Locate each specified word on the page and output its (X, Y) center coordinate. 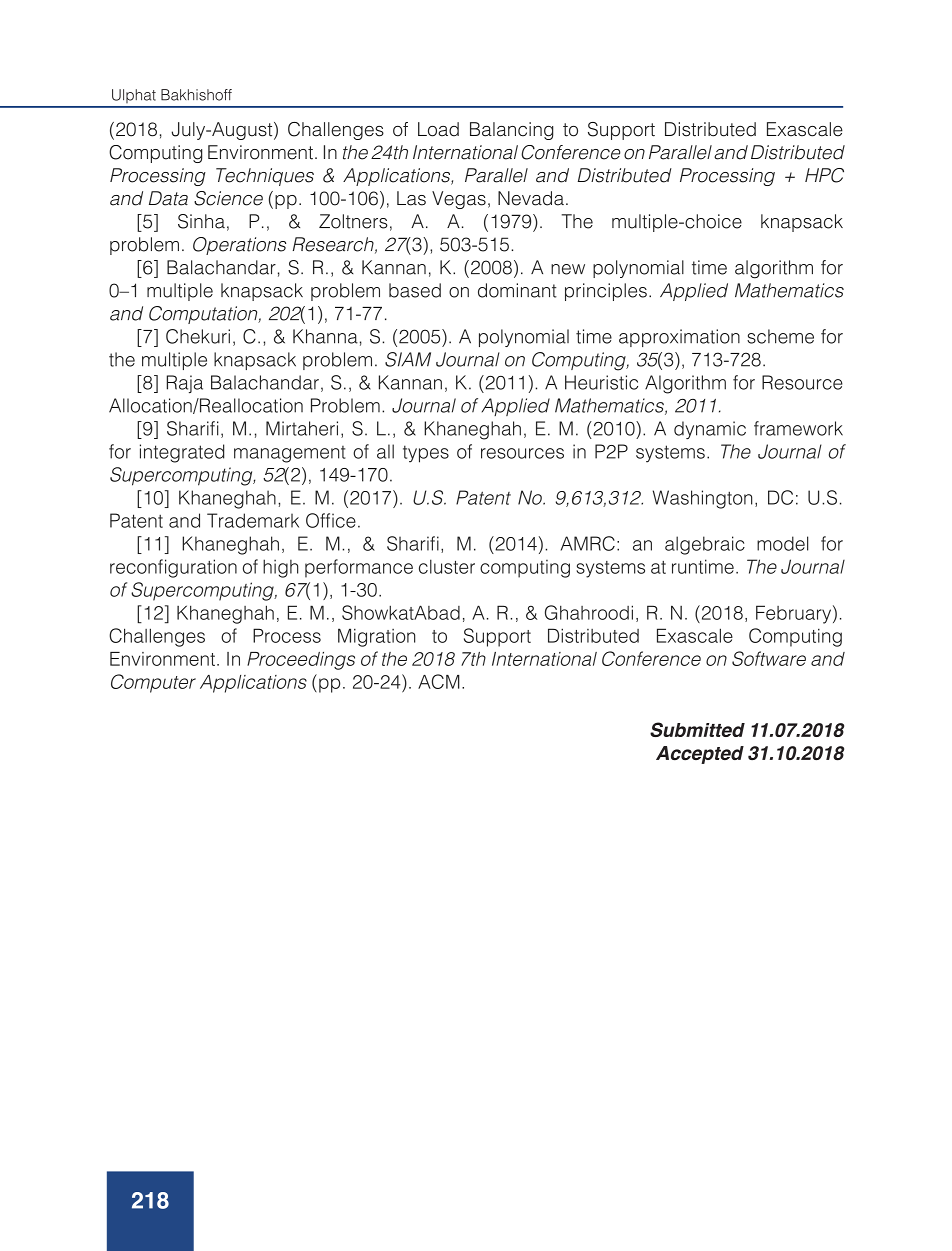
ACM (439, 681)
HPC (824, 175)
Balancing (511, 131)
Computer (153, 683)
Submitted (697, 729)
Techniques (265, 177)
